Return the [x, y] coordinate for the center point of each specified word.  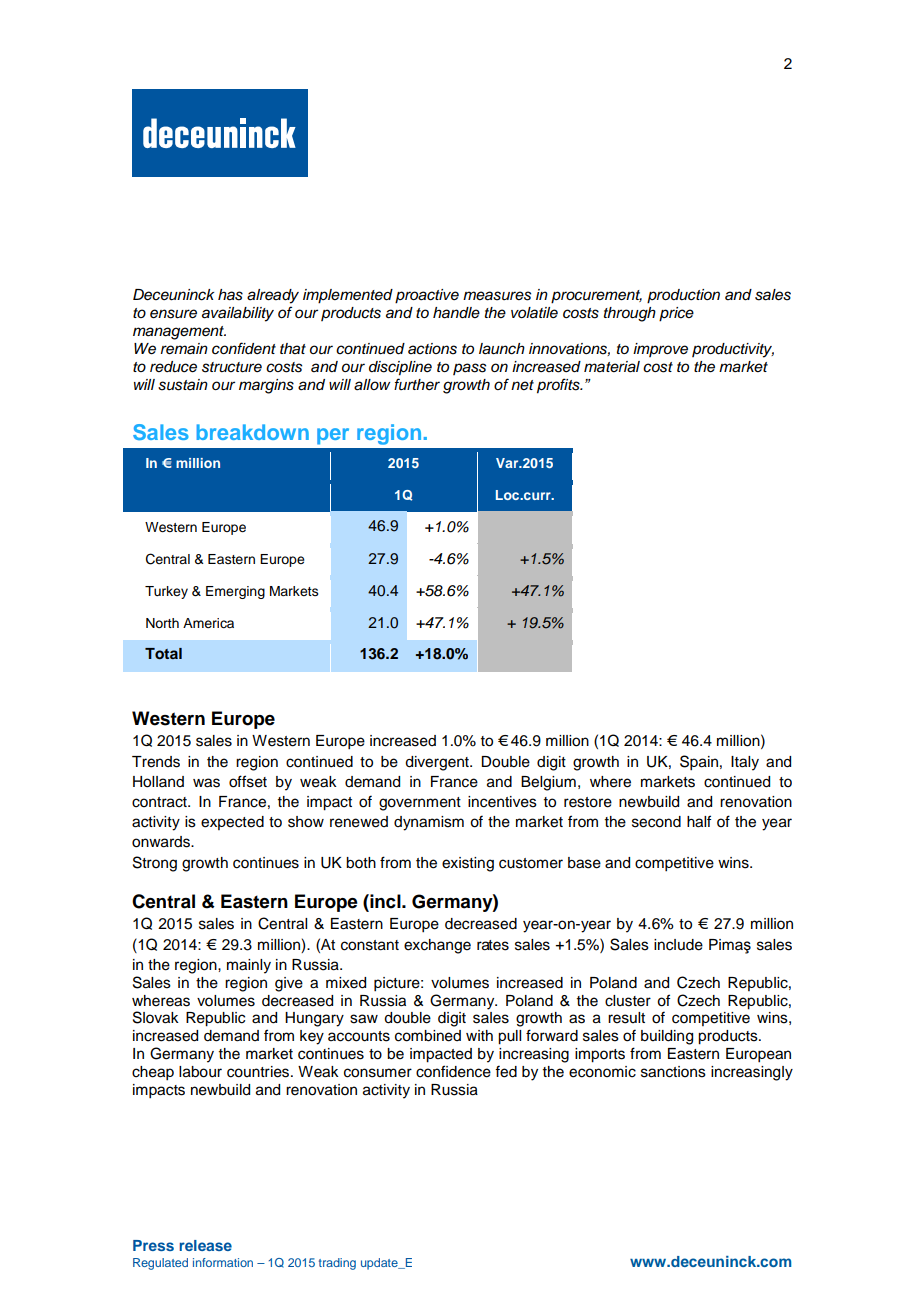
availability [238, 314]
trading [337, 1264]
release [205, 1245]
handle [456, 313]
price [676, 314]
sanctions [673, 1072]
